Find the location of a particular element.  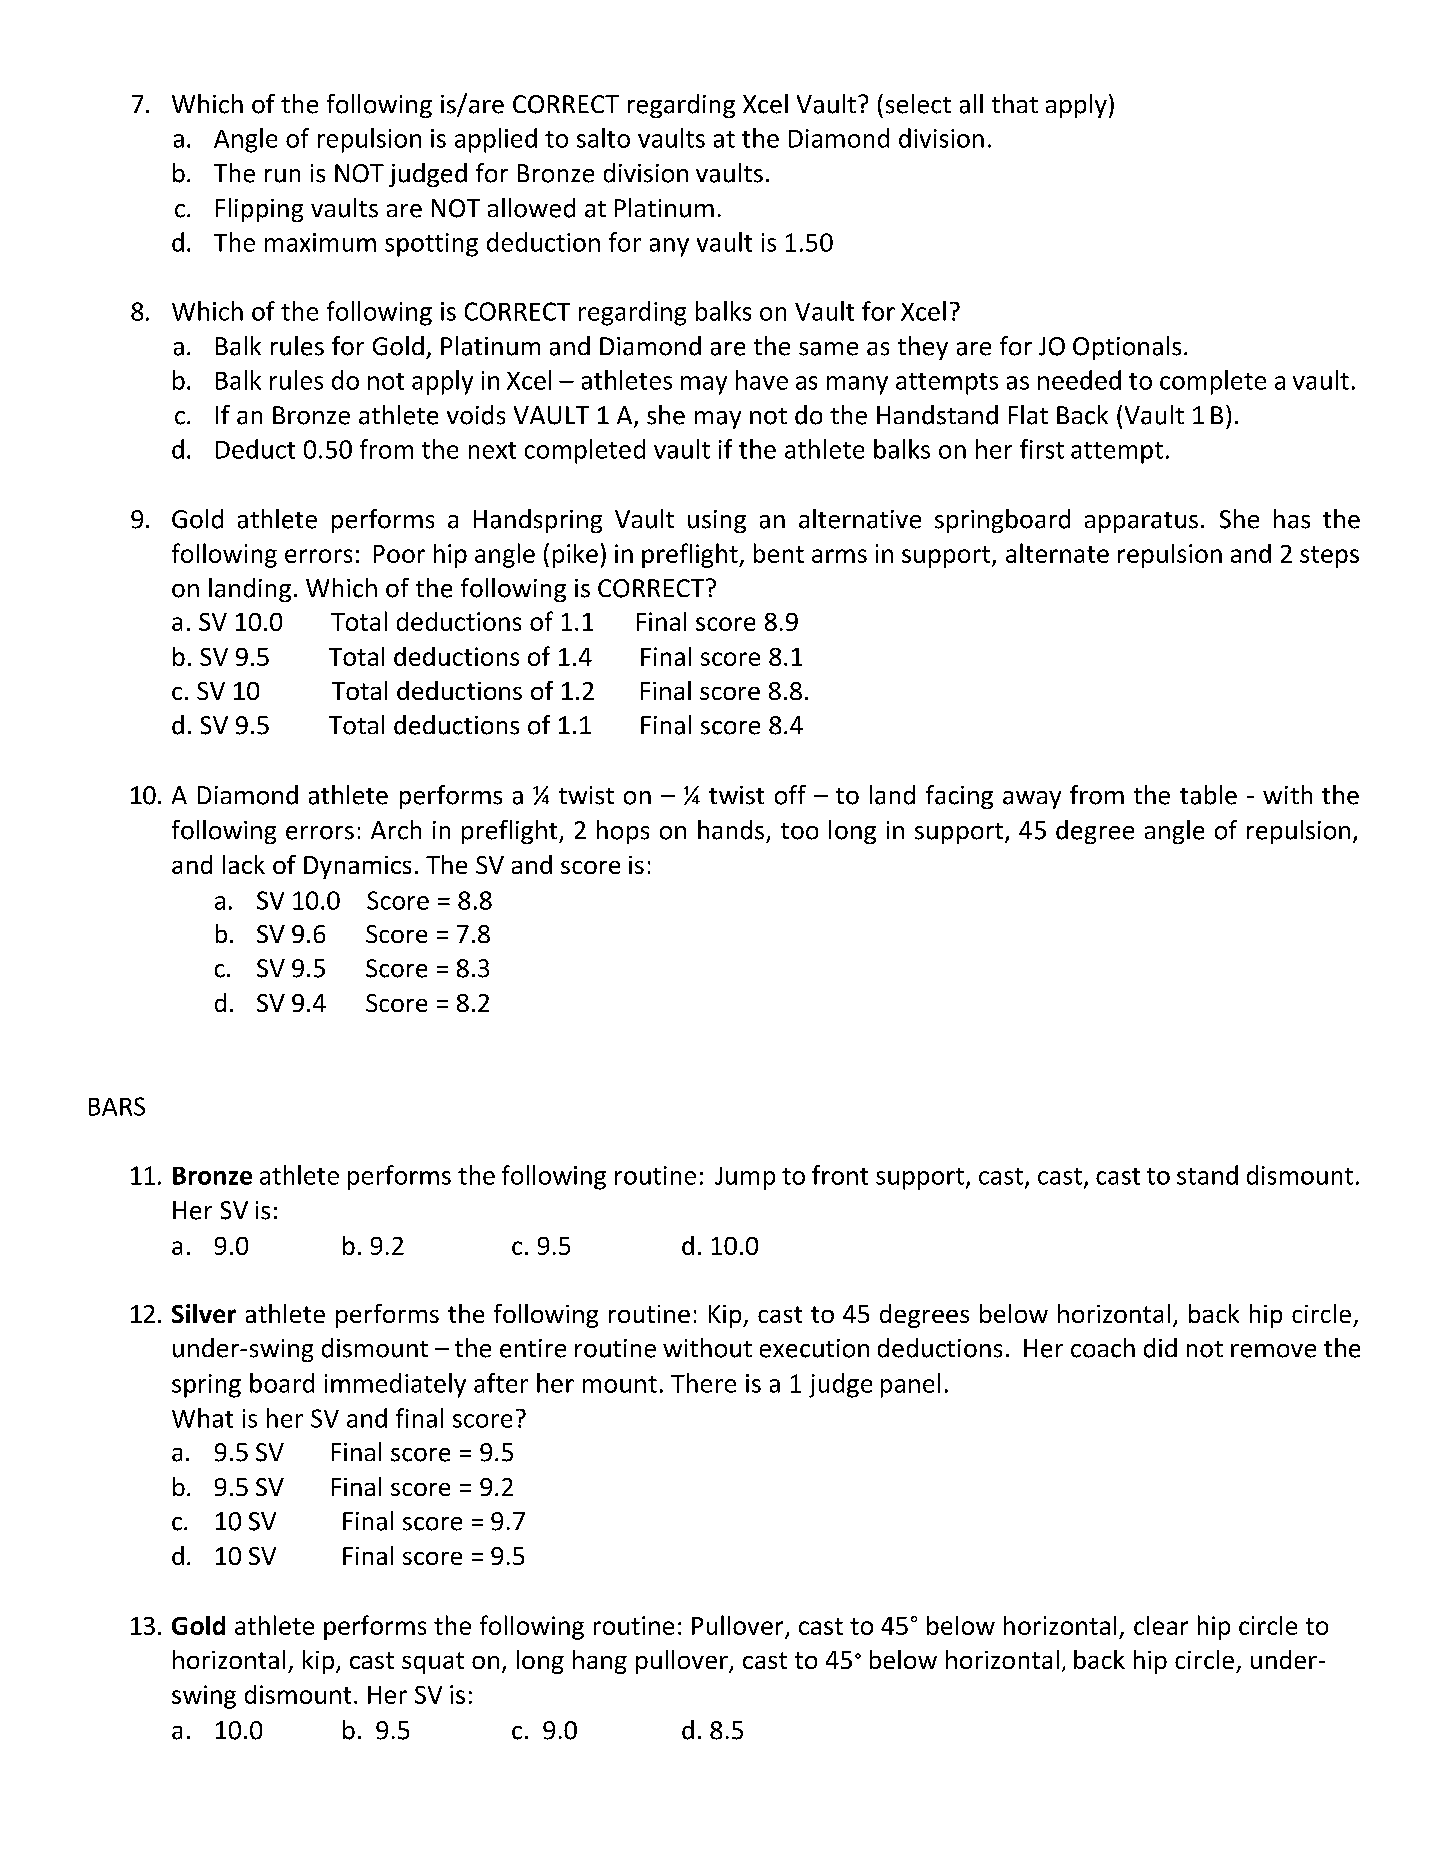

apparatus is located at coordinates (1141, 522).
